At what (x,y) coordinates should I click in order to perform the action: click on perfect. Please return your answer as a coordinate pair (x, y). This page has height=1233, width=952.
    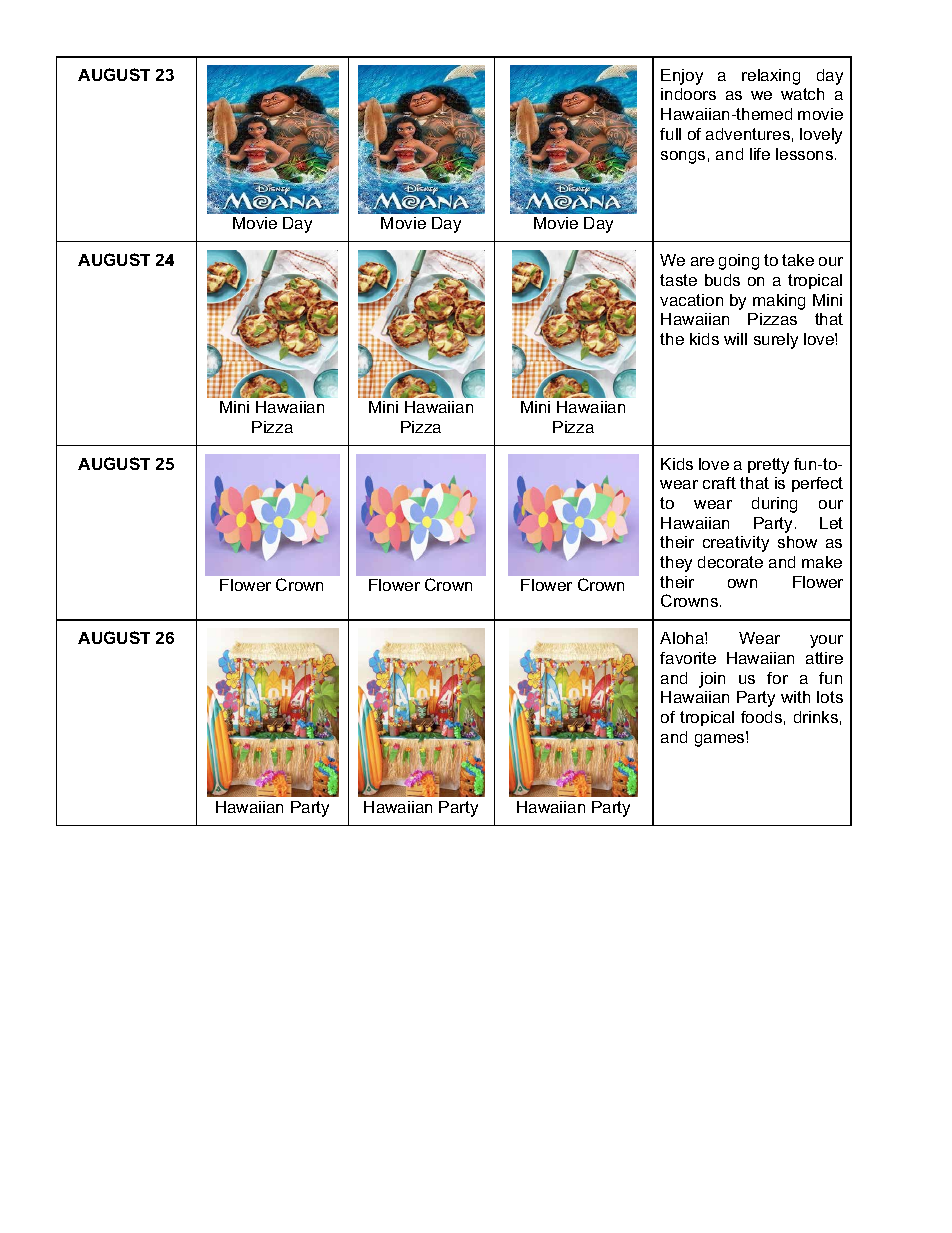
    Looking at the image, I should click on (817, 484).
